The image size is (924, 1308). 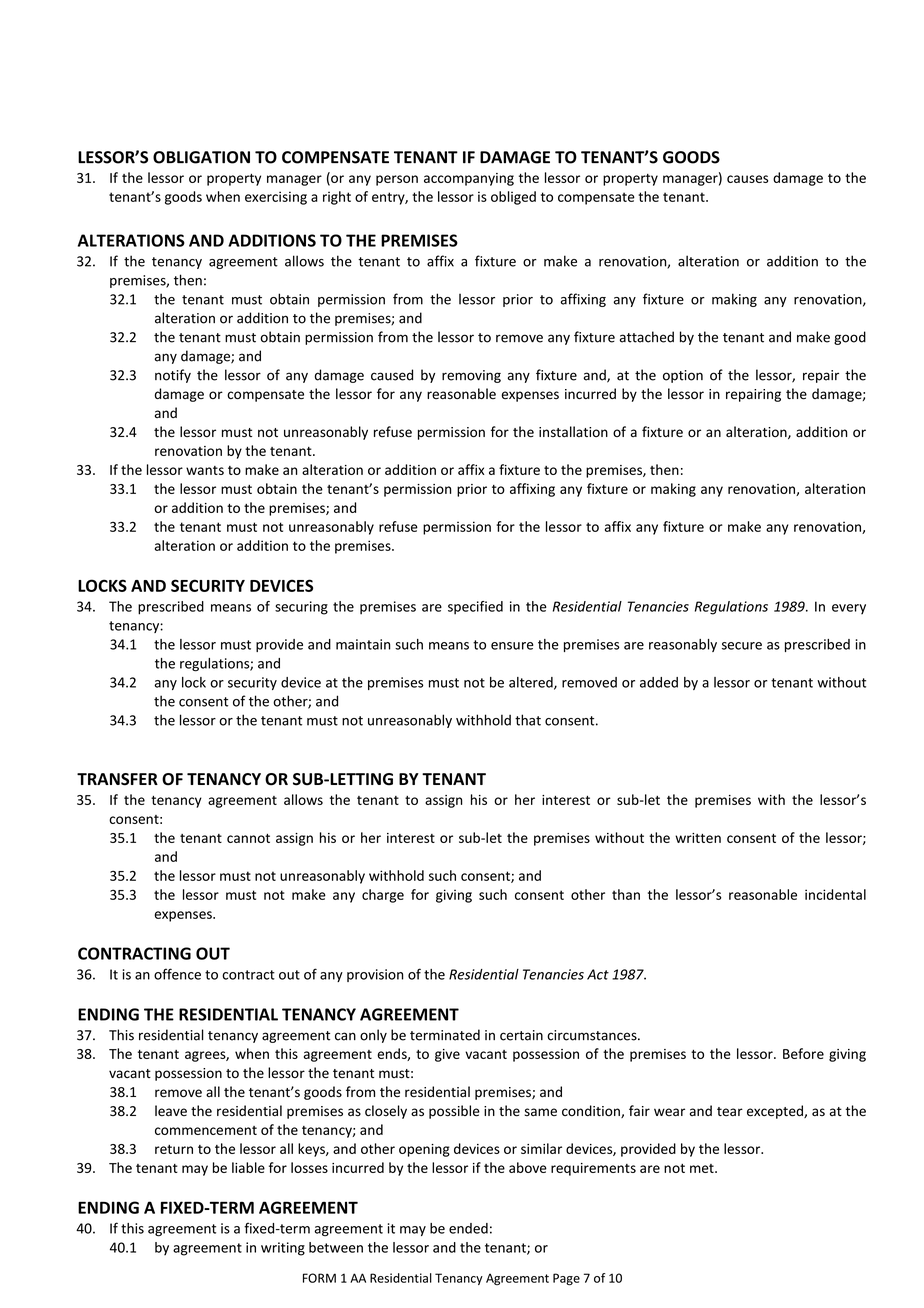 What do you see at coordinates (747, 179) in the screenshot?
I see `causes` at bounding box center [747, 179].
